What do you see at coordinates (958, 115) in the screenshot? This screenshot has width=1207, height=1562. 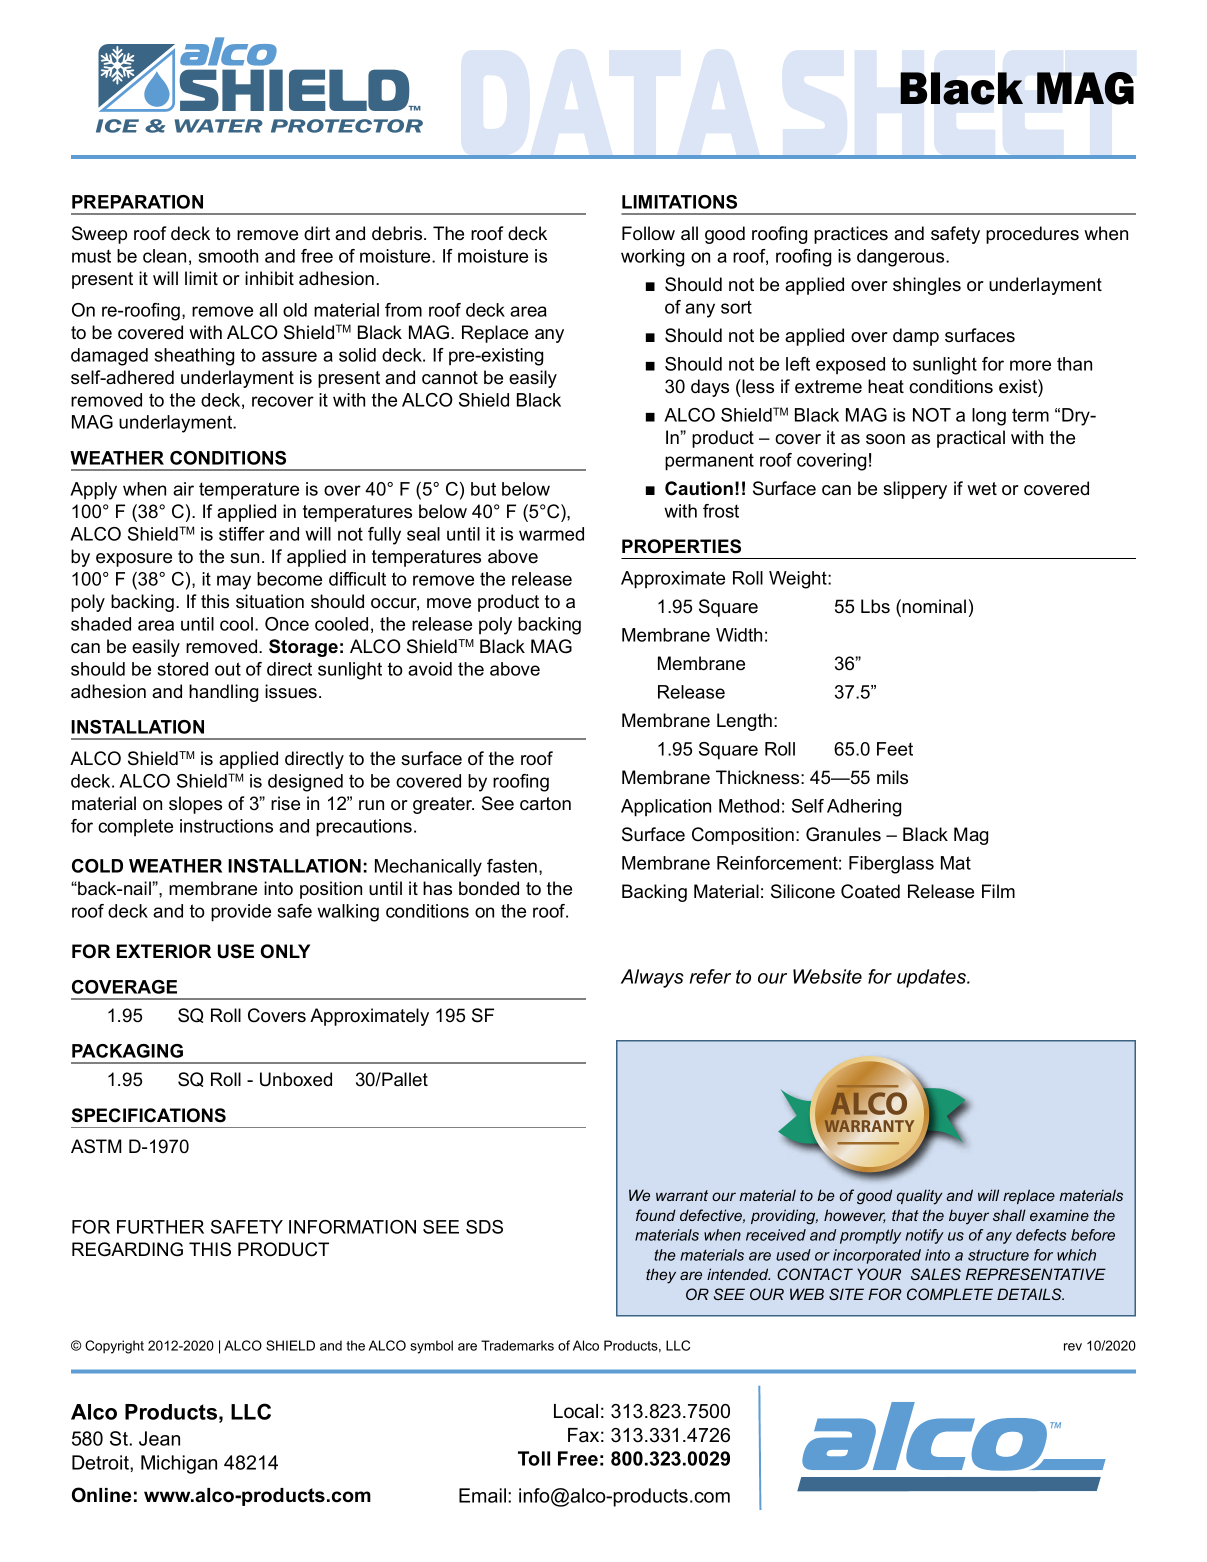 I see `SHEET` at bounding box center [958, 115].
